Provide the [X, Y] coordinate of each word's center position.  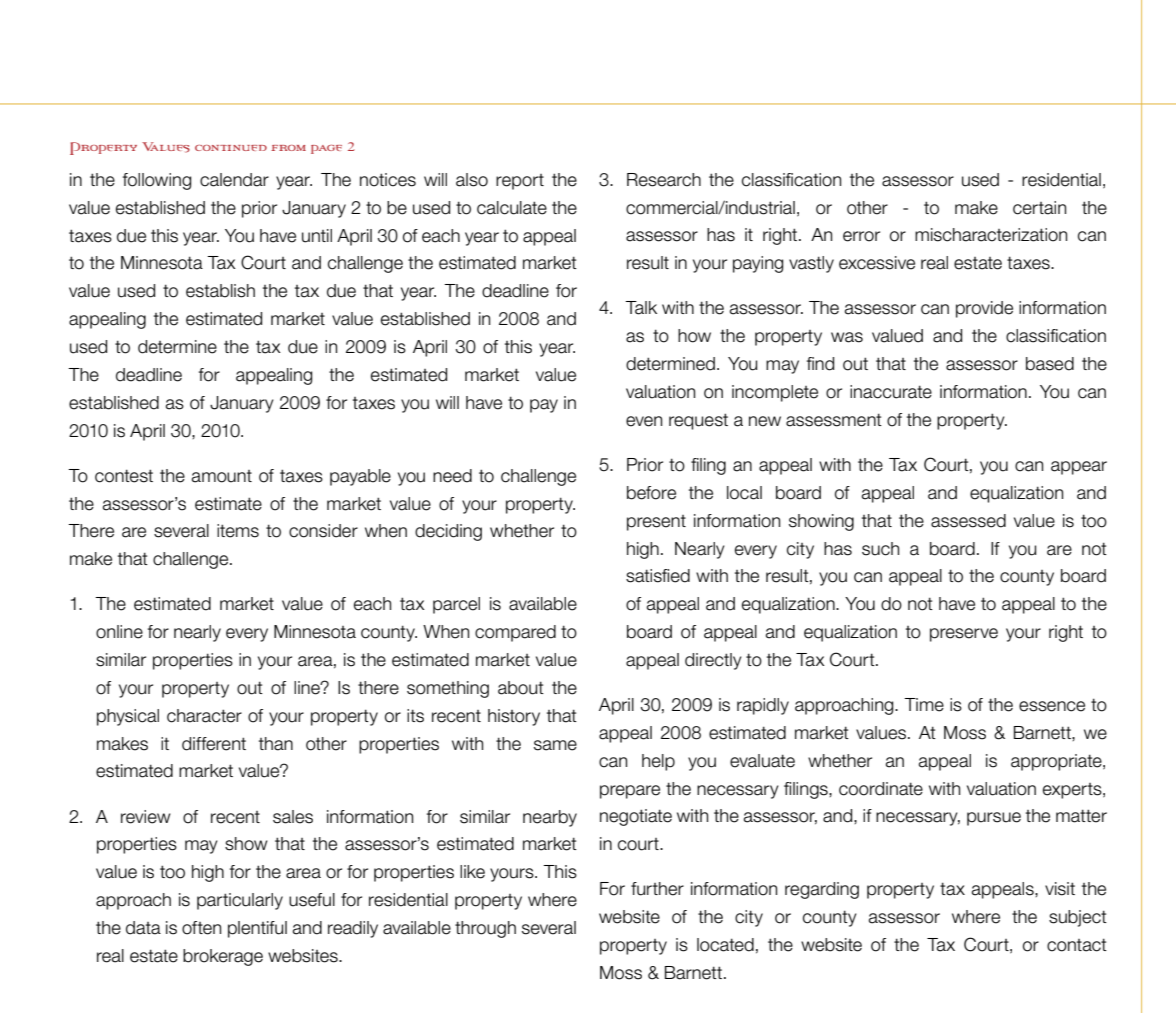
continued [231, 148]
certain [1039, 208]
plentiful [257, 929]
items [238, 531]
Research [664, 180]
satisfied [658, 576]
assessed [968, 521]
